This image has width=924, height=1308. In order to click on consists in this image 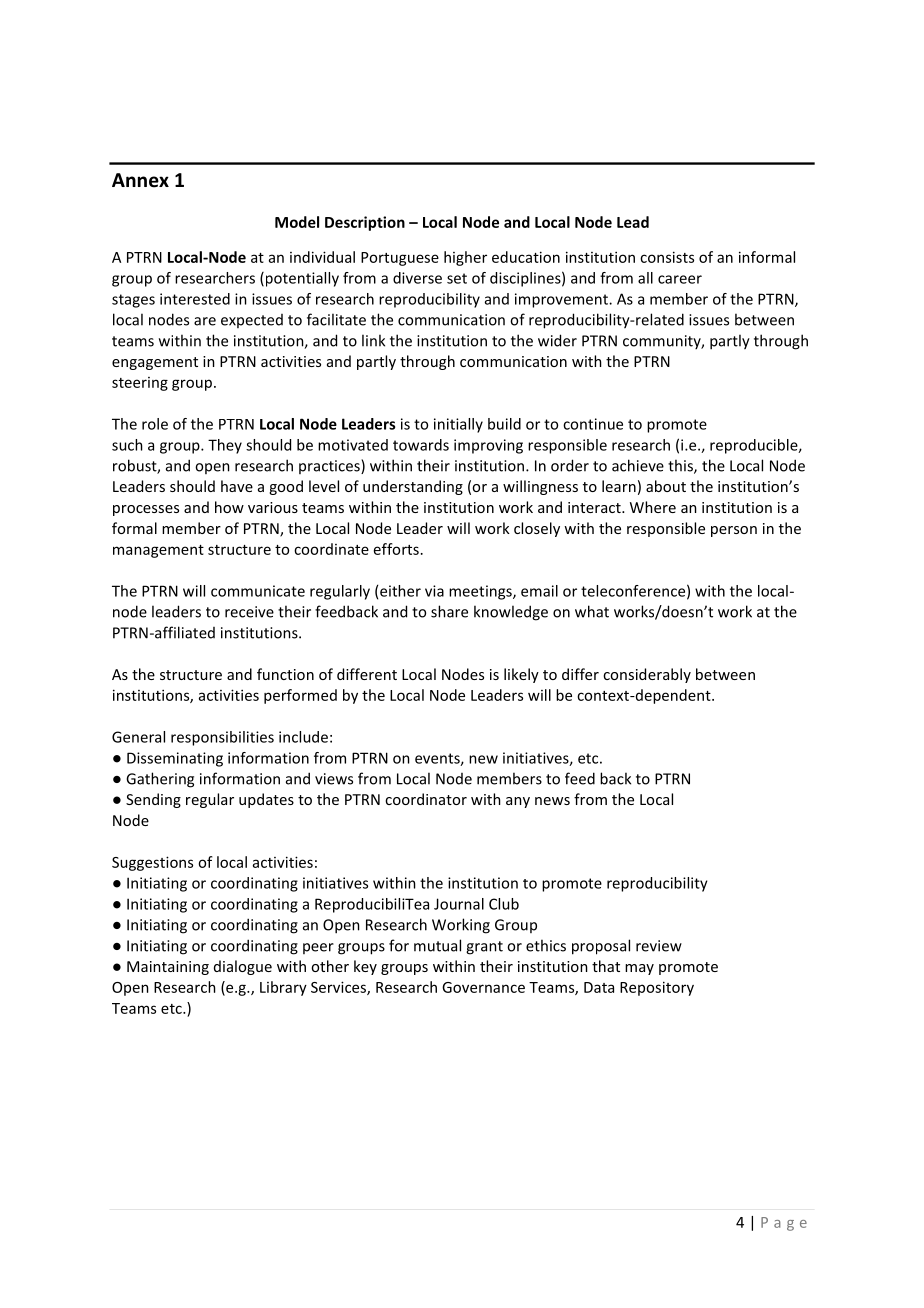, I will do `click(667, 257)`.
